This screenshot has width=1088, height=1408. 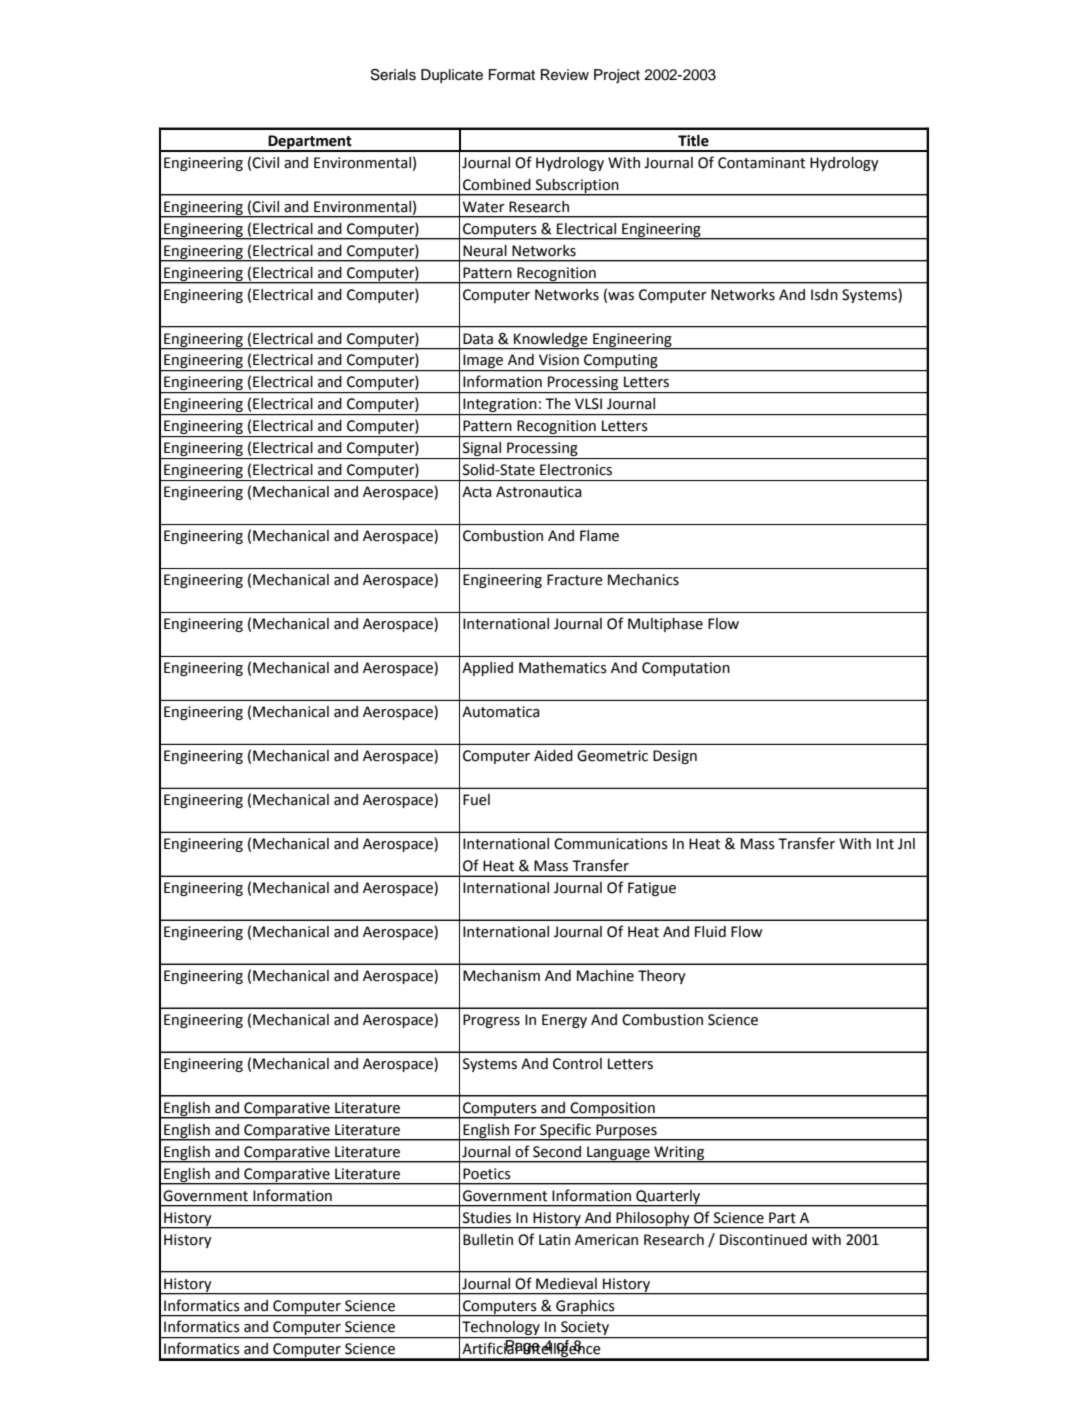 I want to click on Computation, so click(x=686, y=669).
